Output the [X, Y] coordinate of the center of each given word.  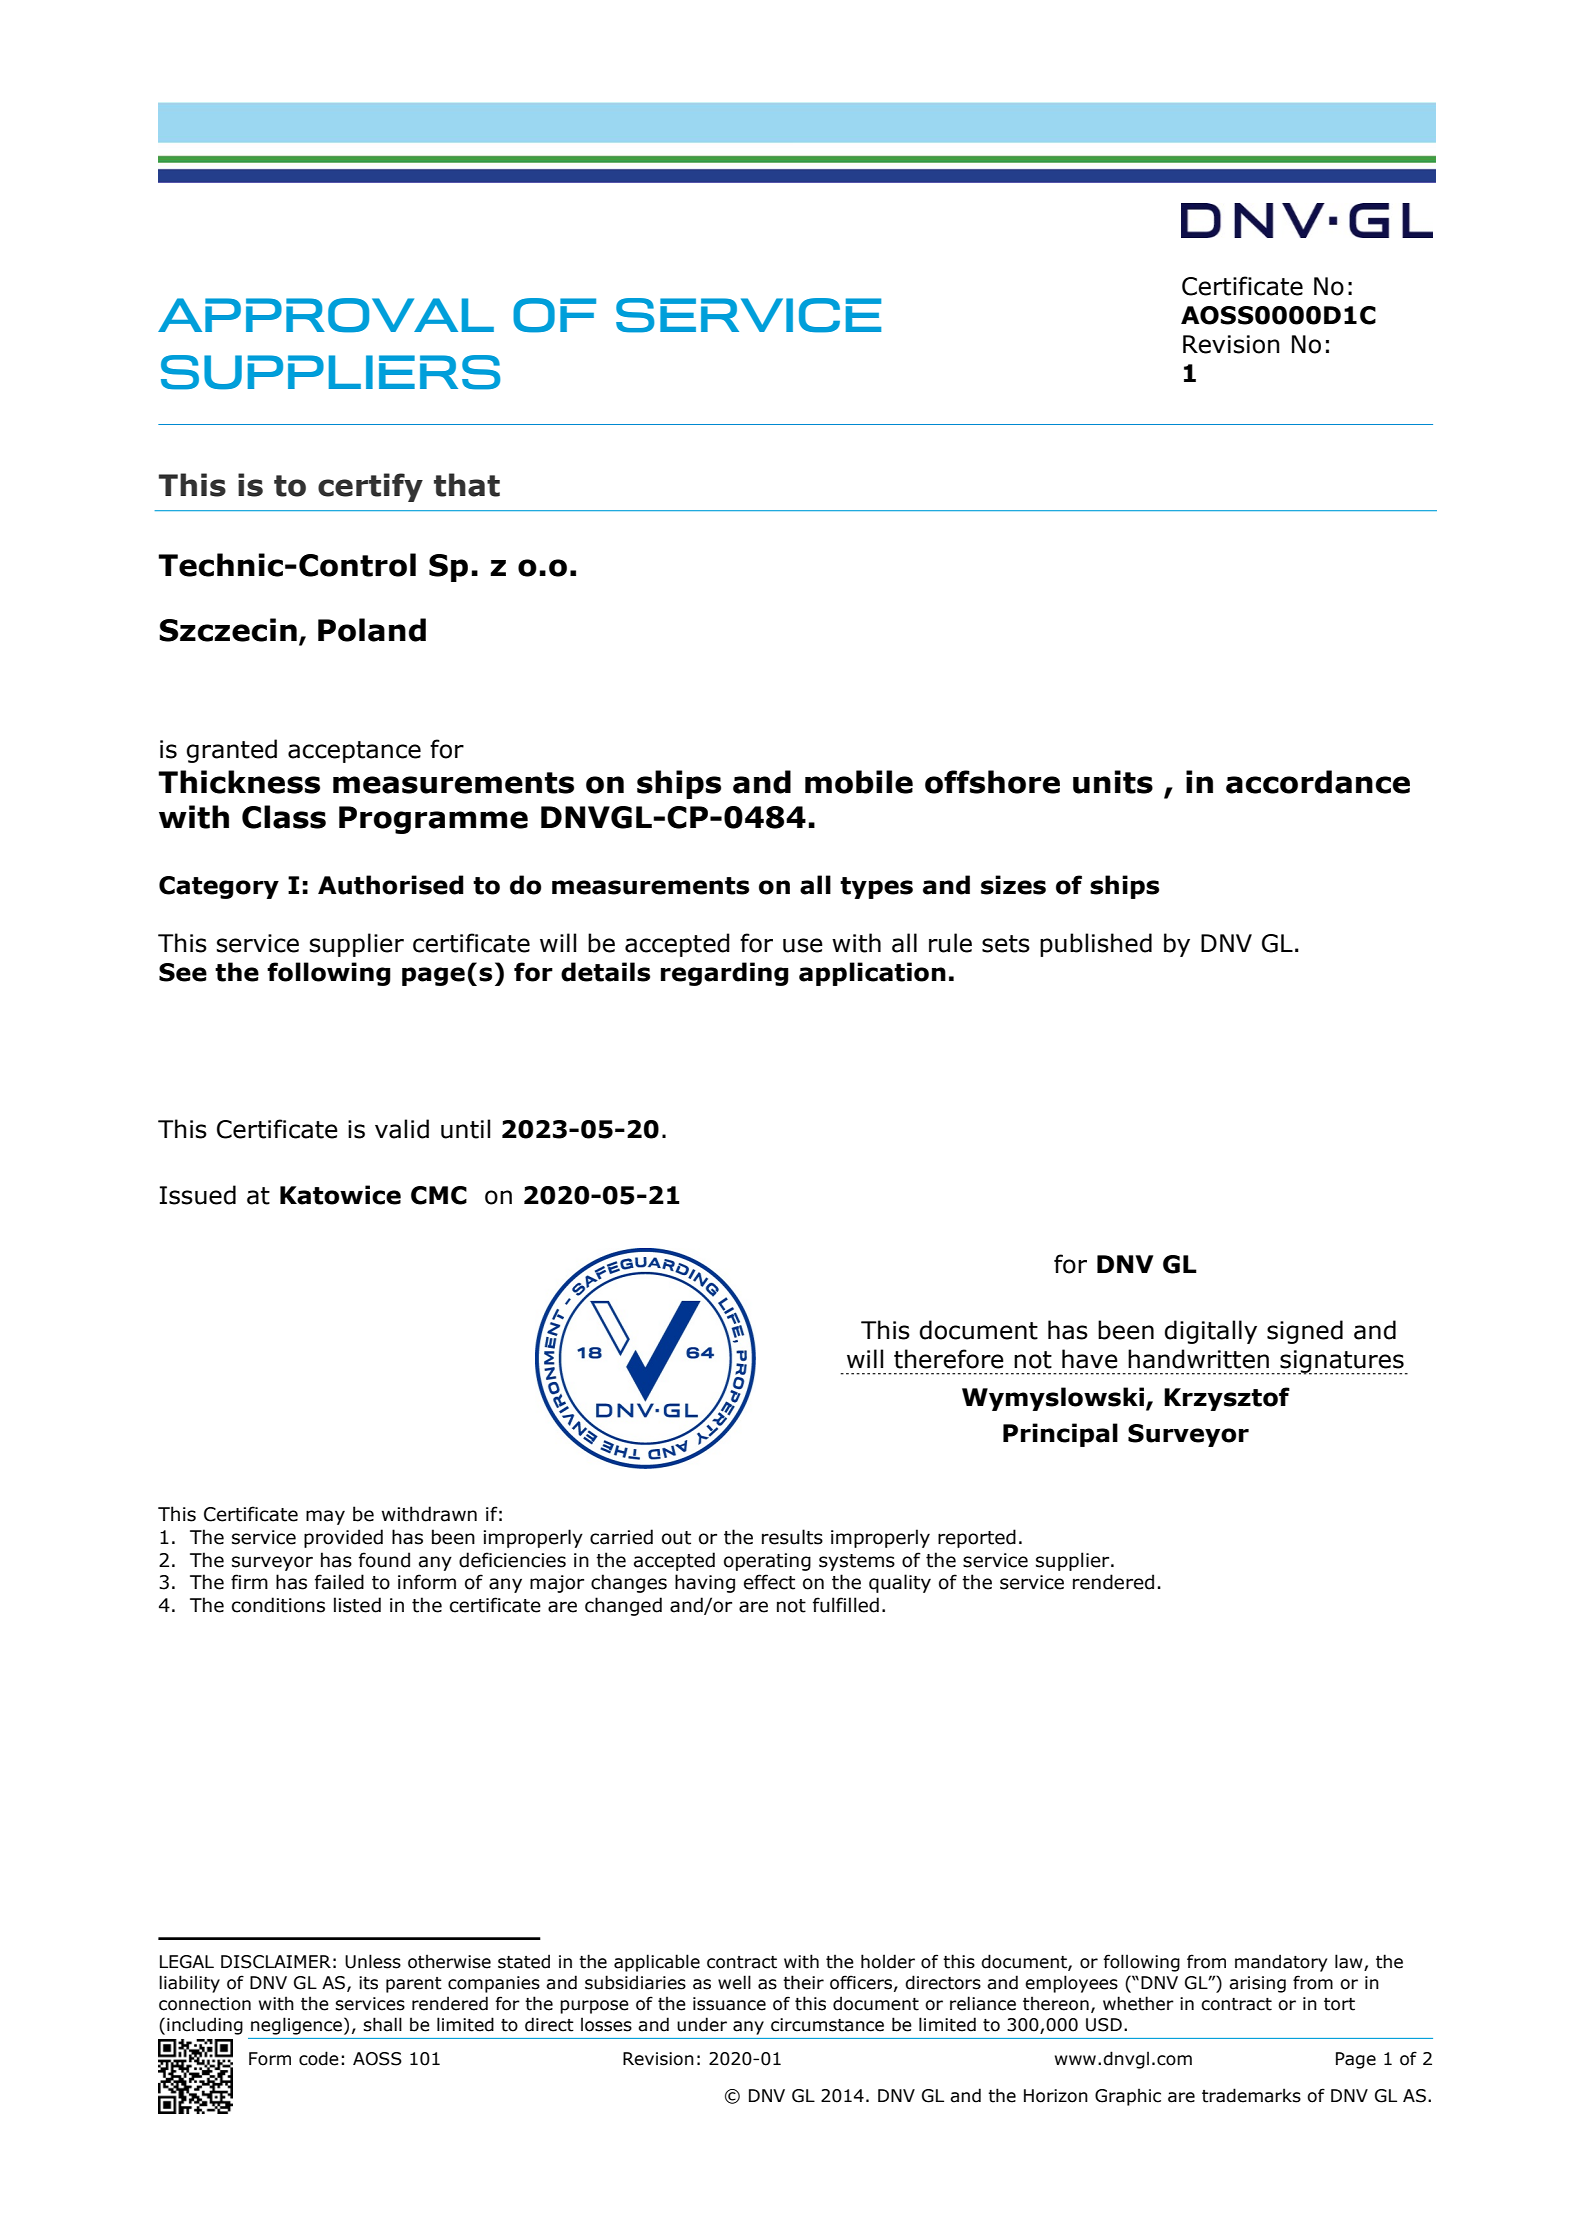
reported [977, 1538]
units [1113, 782]
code [319, 2058]
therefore [949, 1359]
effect [769, 1582]
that [467, 485]
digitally [1211, 1332]
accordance [1318, 782]
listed [357, 1605]
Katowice [340, 1195]
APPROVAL [326, 315]
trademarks [1251, 2095]
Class [284, 817]
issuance [729, 2004]
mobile [859, 782]
